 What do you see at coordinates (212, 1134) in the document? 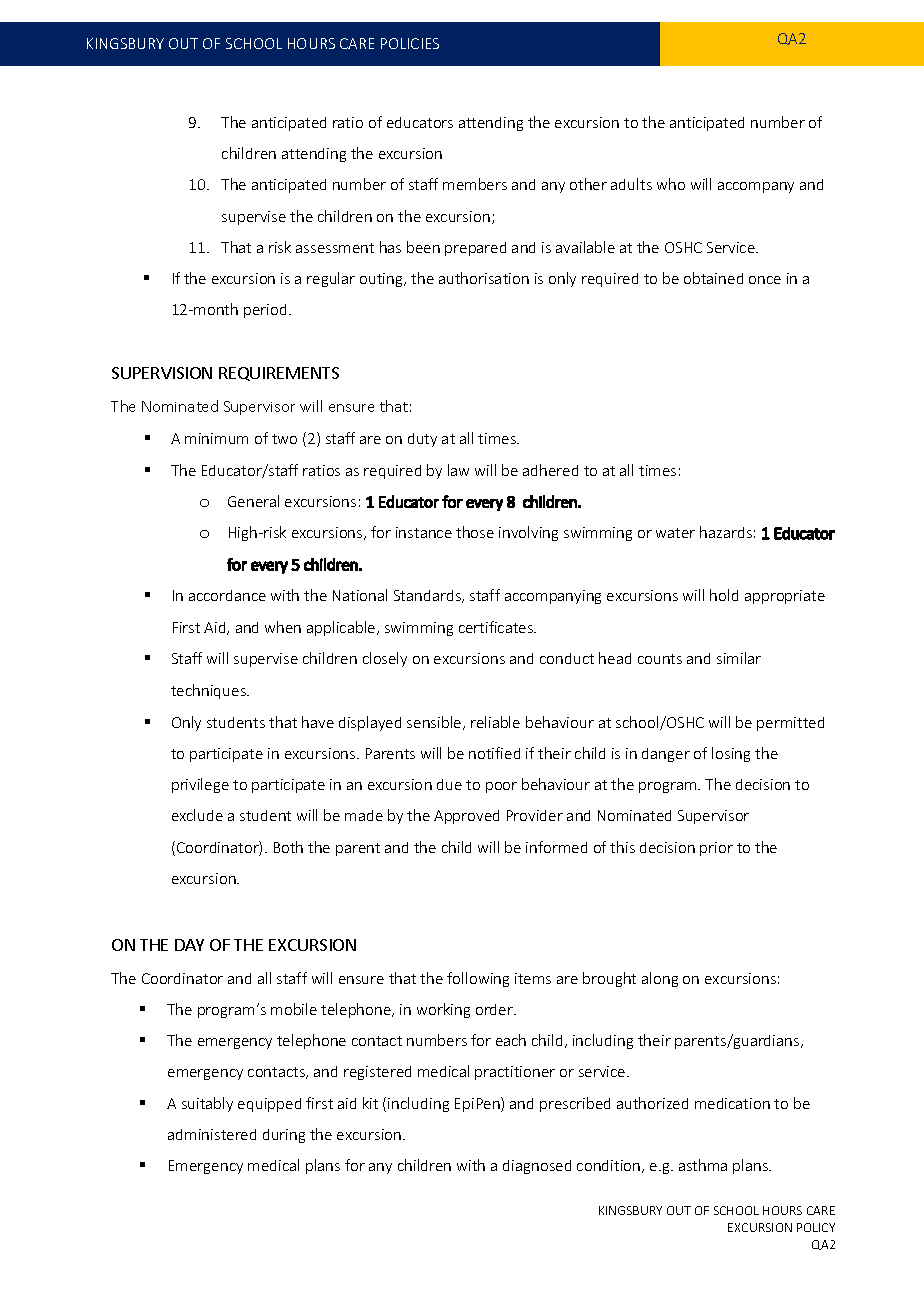
I see `administered` at bounding box center [212, 1134].
